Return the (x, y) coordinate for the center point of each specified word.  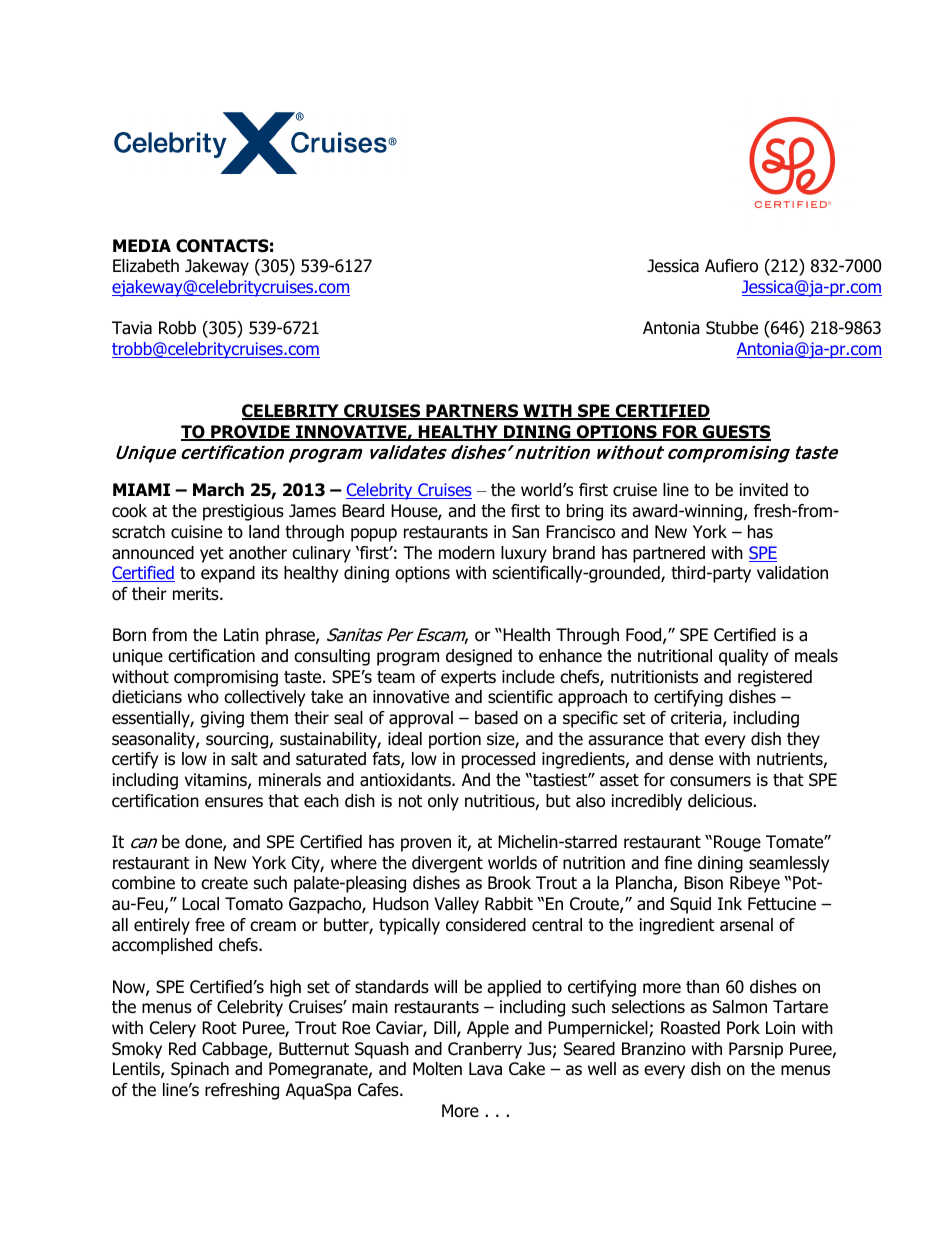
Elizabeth (146, 266)
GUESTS (736, 433)
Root (219, 1028)
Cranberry (485, 1050)
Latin (241, 635)
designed (479, 657)
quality (743, 657)
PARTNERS (472, 412)
